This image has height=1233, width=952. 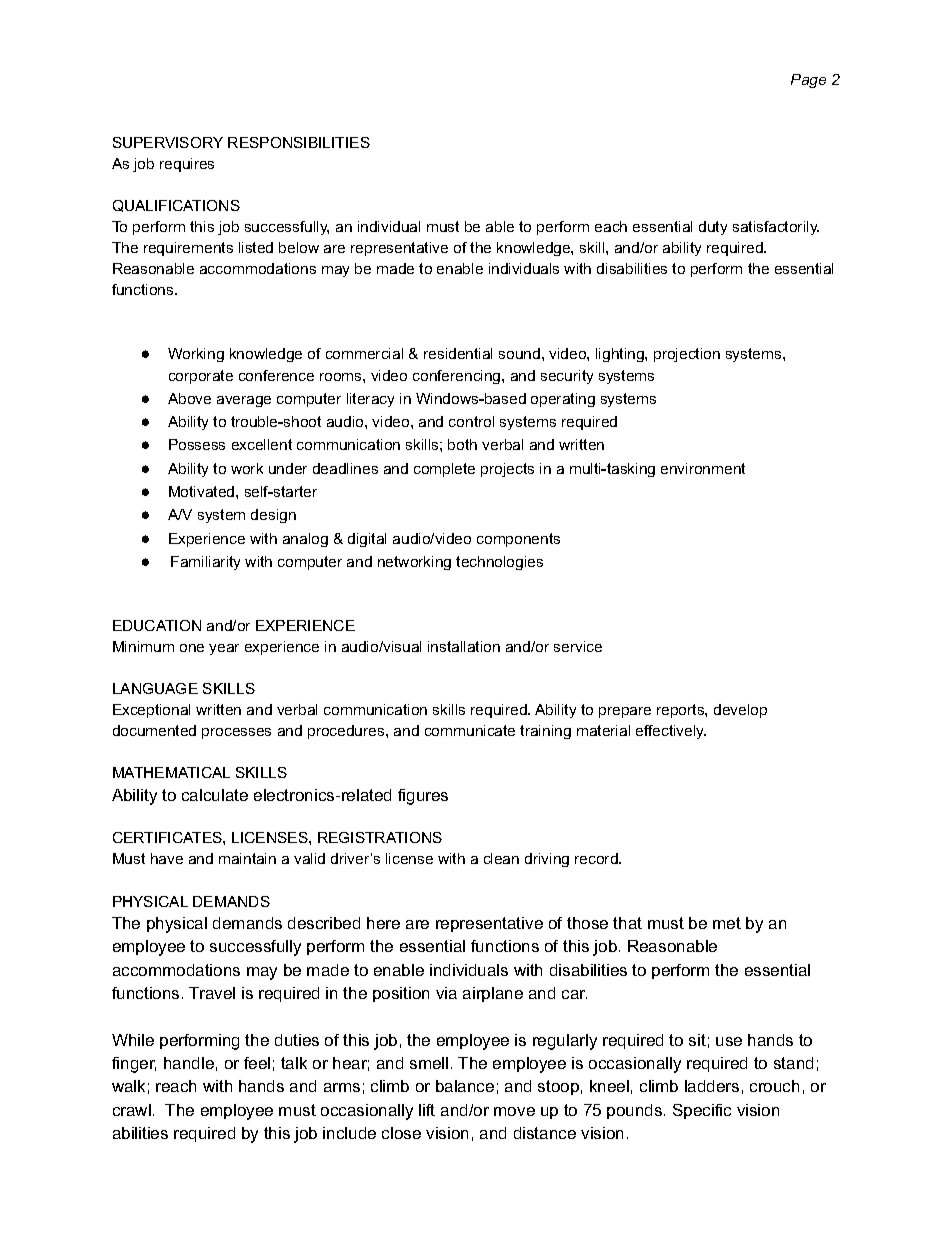 I want to click on environment, so click(x=703, y=468).
